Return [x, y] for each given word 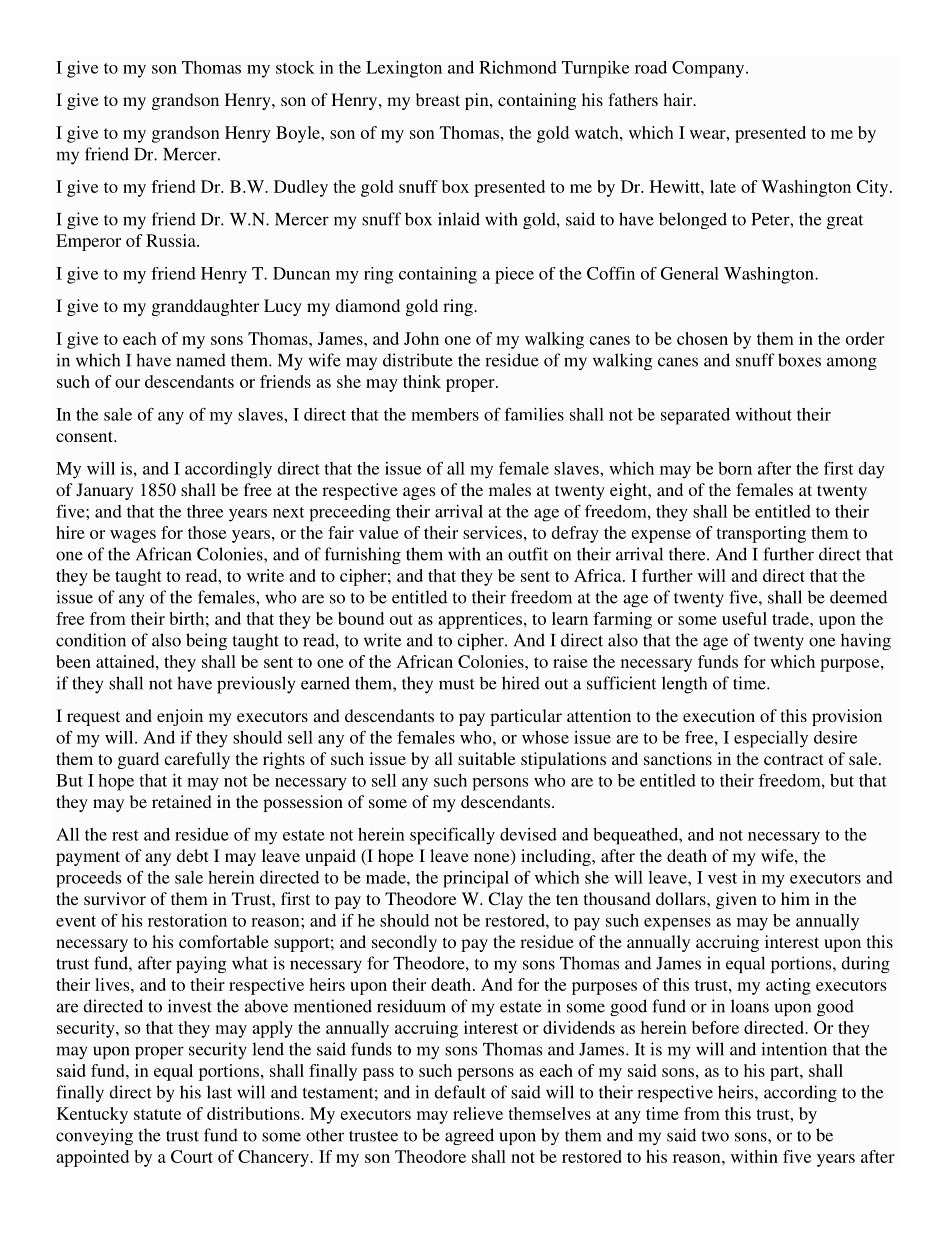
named [201, 360]
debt [192, 855]
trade [791, 618]
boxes [799, 360]
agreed [469, 1136]
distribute [418, 360]
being [206, 641]
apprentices [480, 620]
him [795, 898]
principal [476, 879]
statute [157, 1114]
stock [295, 67]
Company [709, 69]
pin [478, 101]
